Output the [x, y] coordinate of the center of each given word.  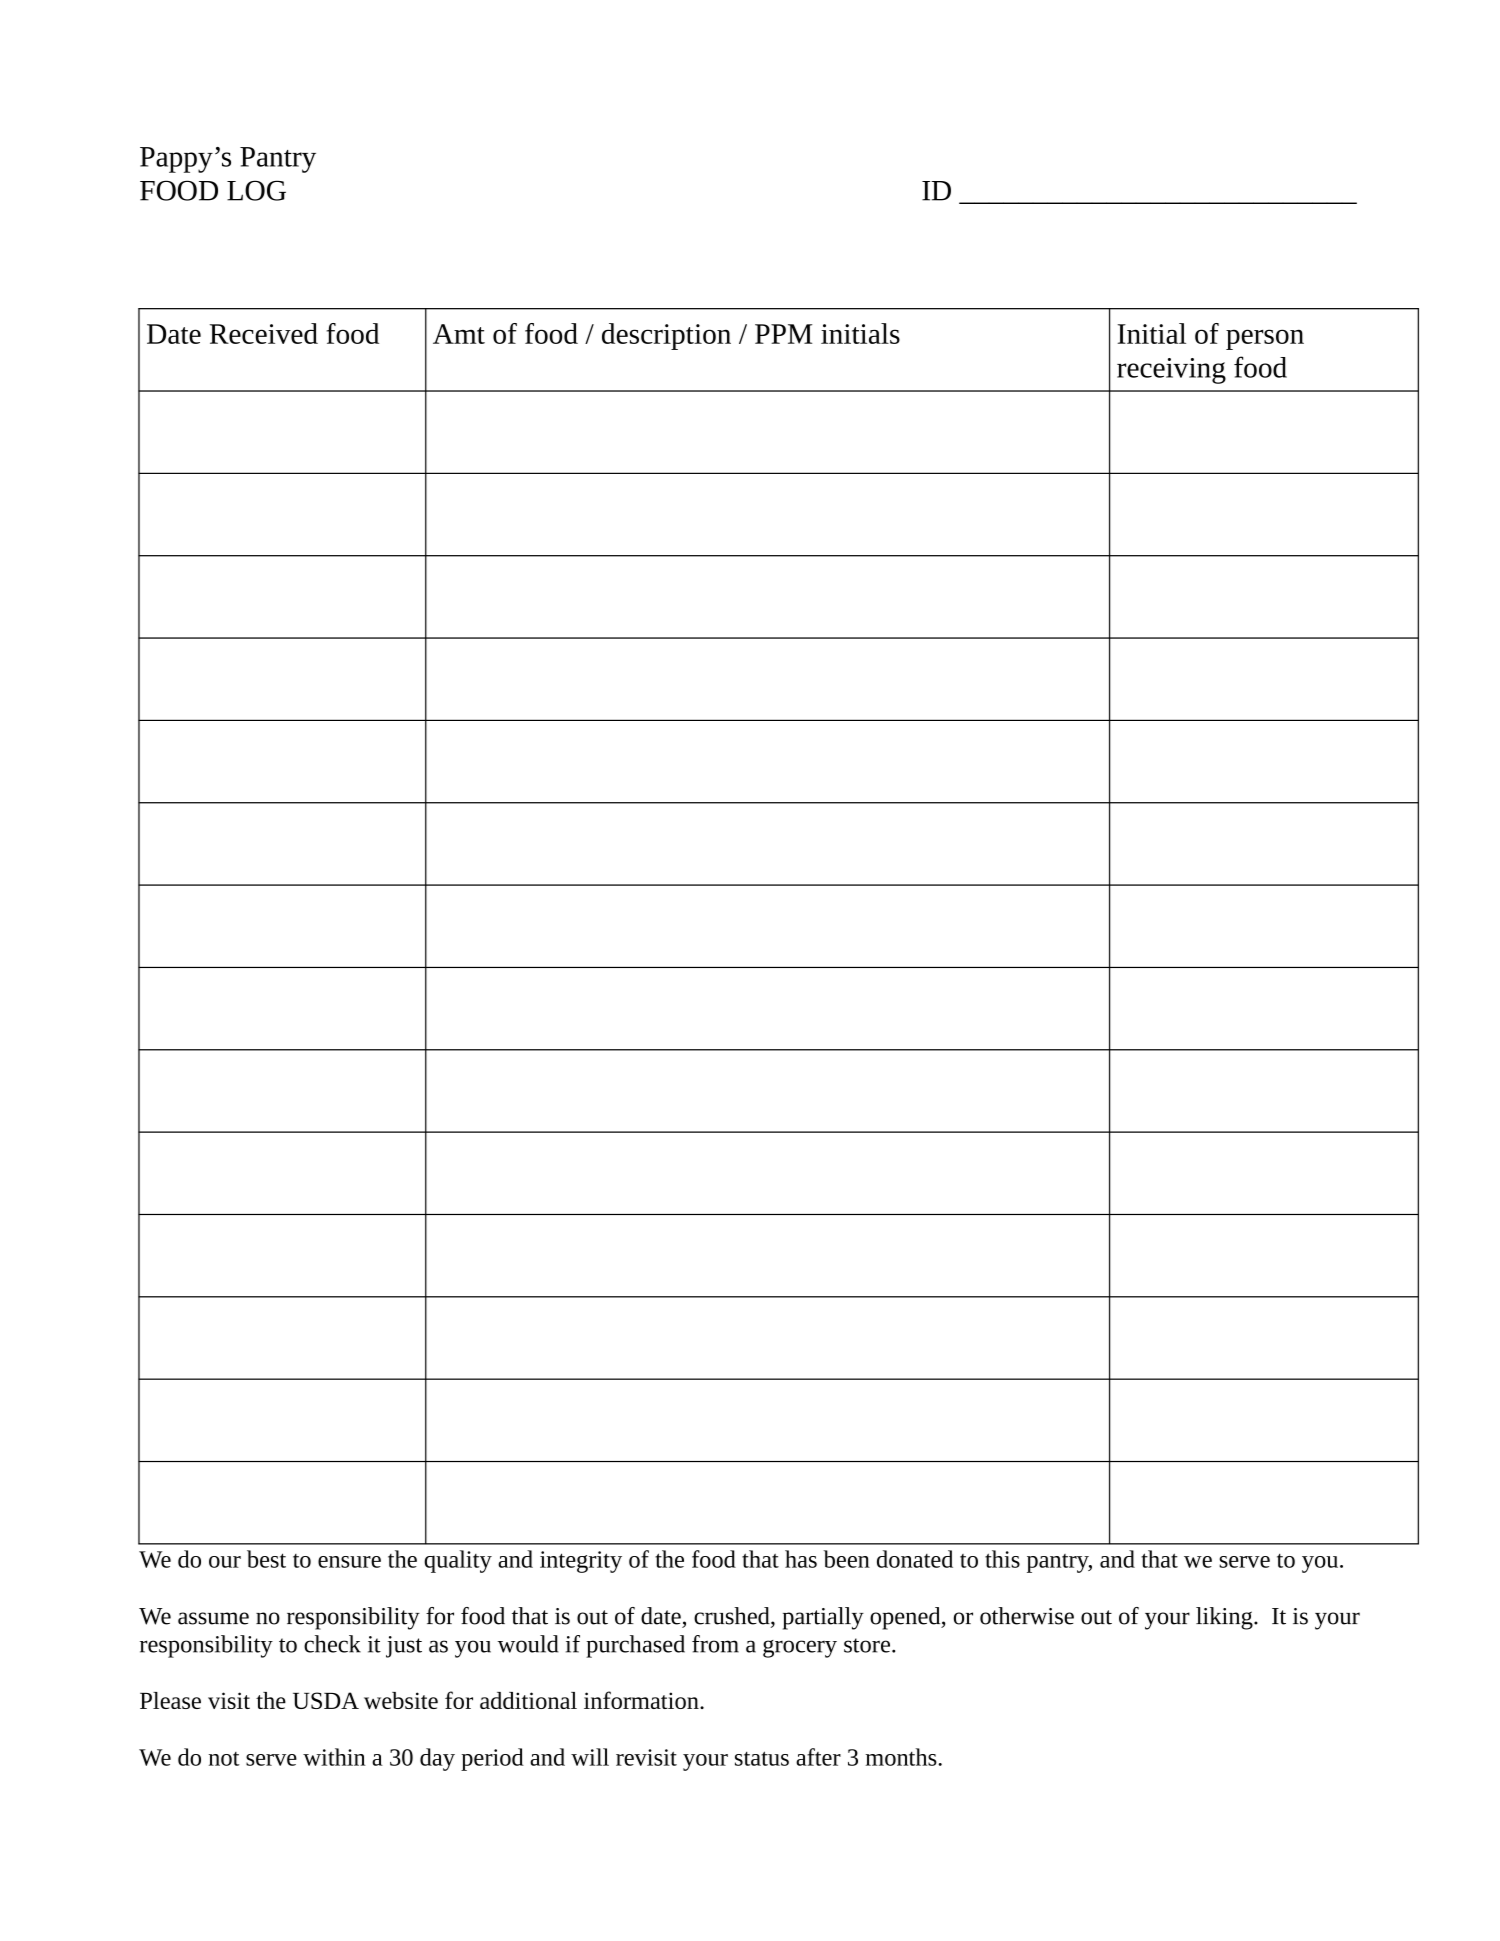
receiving [1171, 371]
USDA [326, 1700]
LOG [256, 190]
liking [1225, 1618]
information [642, 1700]
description [666, 336]
